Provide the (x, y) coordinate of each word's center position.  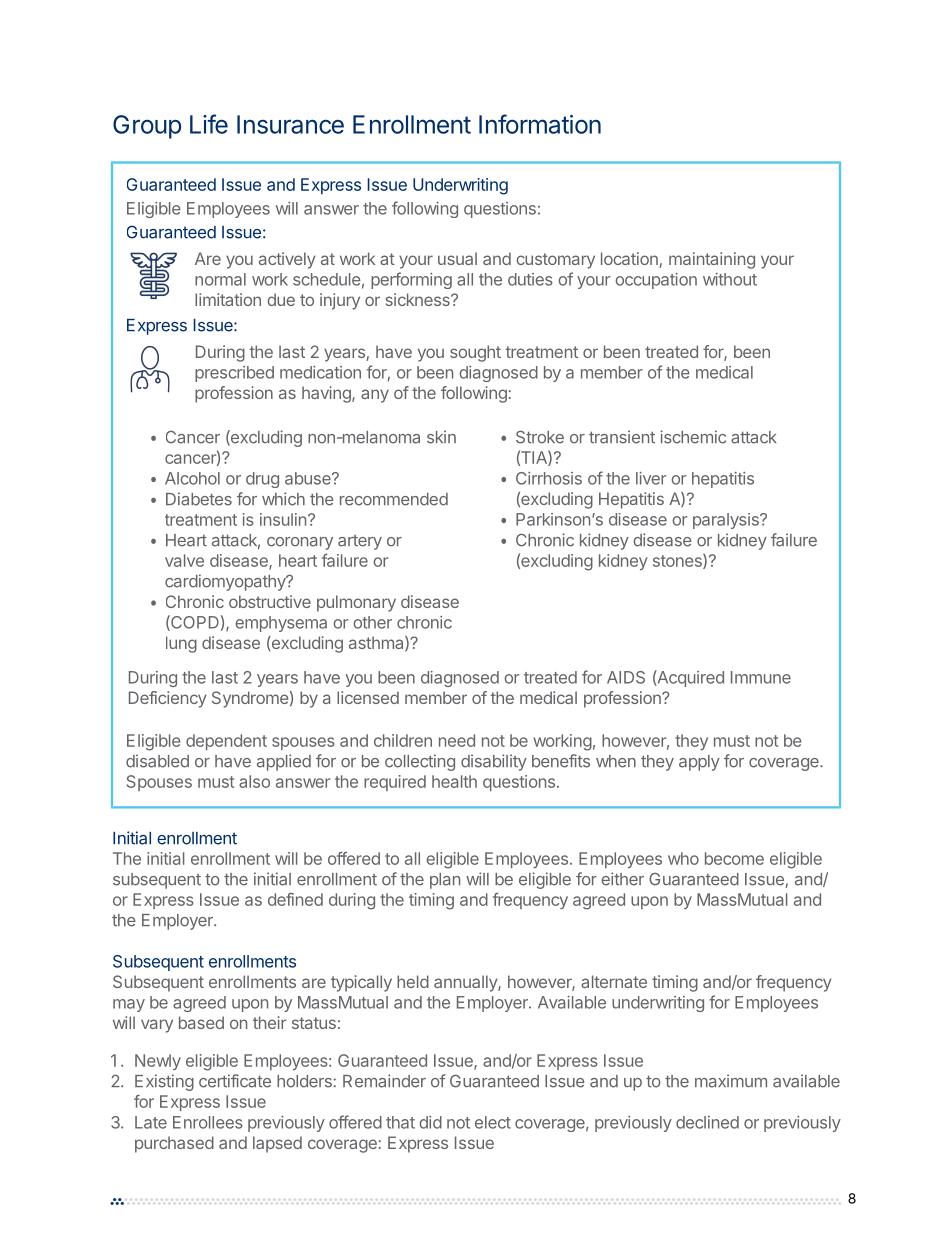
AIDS (626, 677)
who (683, 858)
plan (445, 881)
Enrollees (208, 1122)
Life (209, 124)
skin (441, 437)
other (372, 622)
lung (181, 644)
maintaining (712, 260)
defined (295, 899)
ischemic (693, 437)
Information (540, 124)
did (430, 1122)
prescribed (234, 374)
